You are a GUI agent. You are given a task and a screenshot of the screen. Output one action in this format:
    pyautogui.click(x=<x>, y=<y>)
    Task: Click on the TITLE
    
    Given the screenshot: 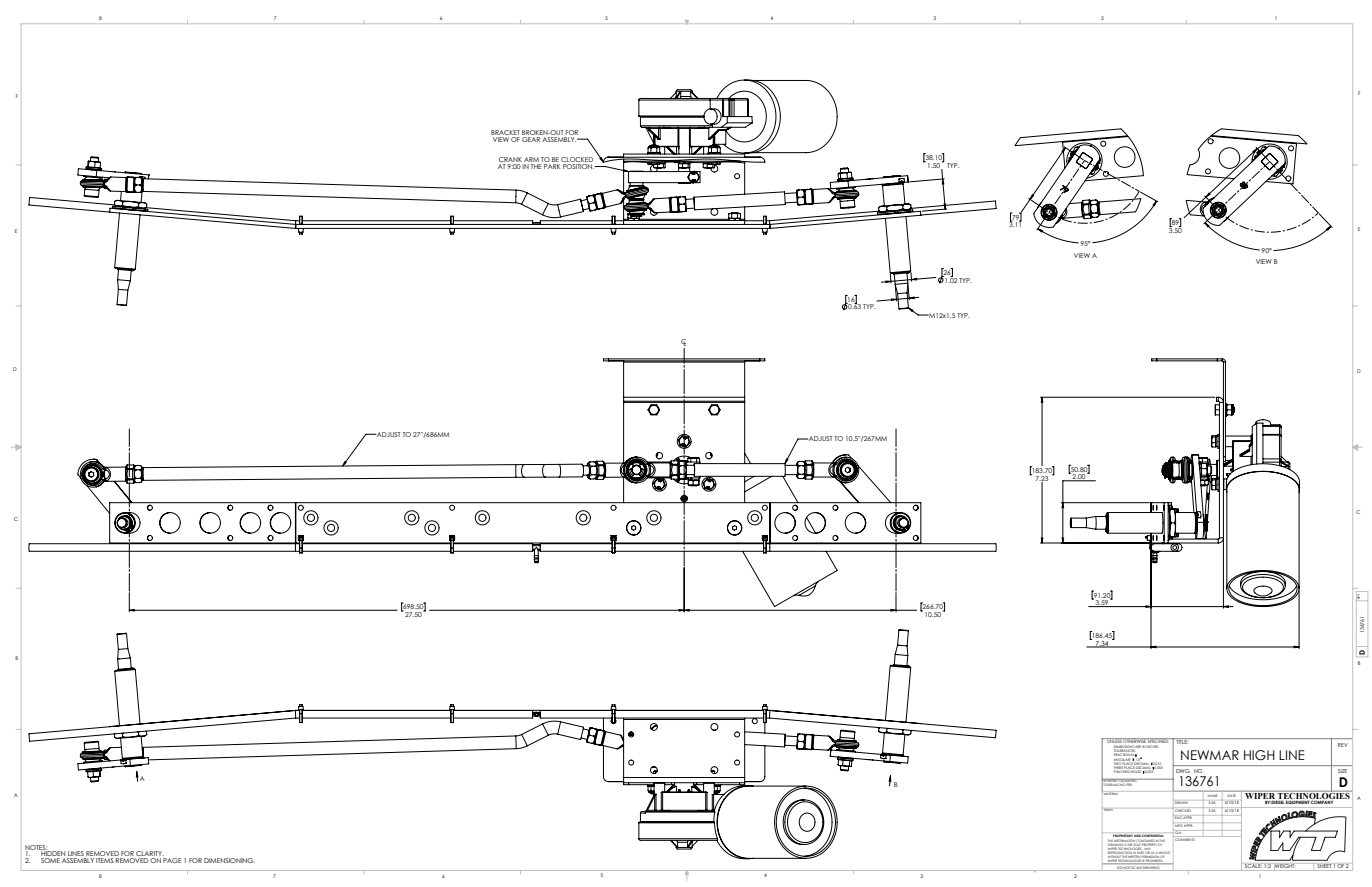 What is the action you would take?
    pyautogui.click(x=1182, y=741)
